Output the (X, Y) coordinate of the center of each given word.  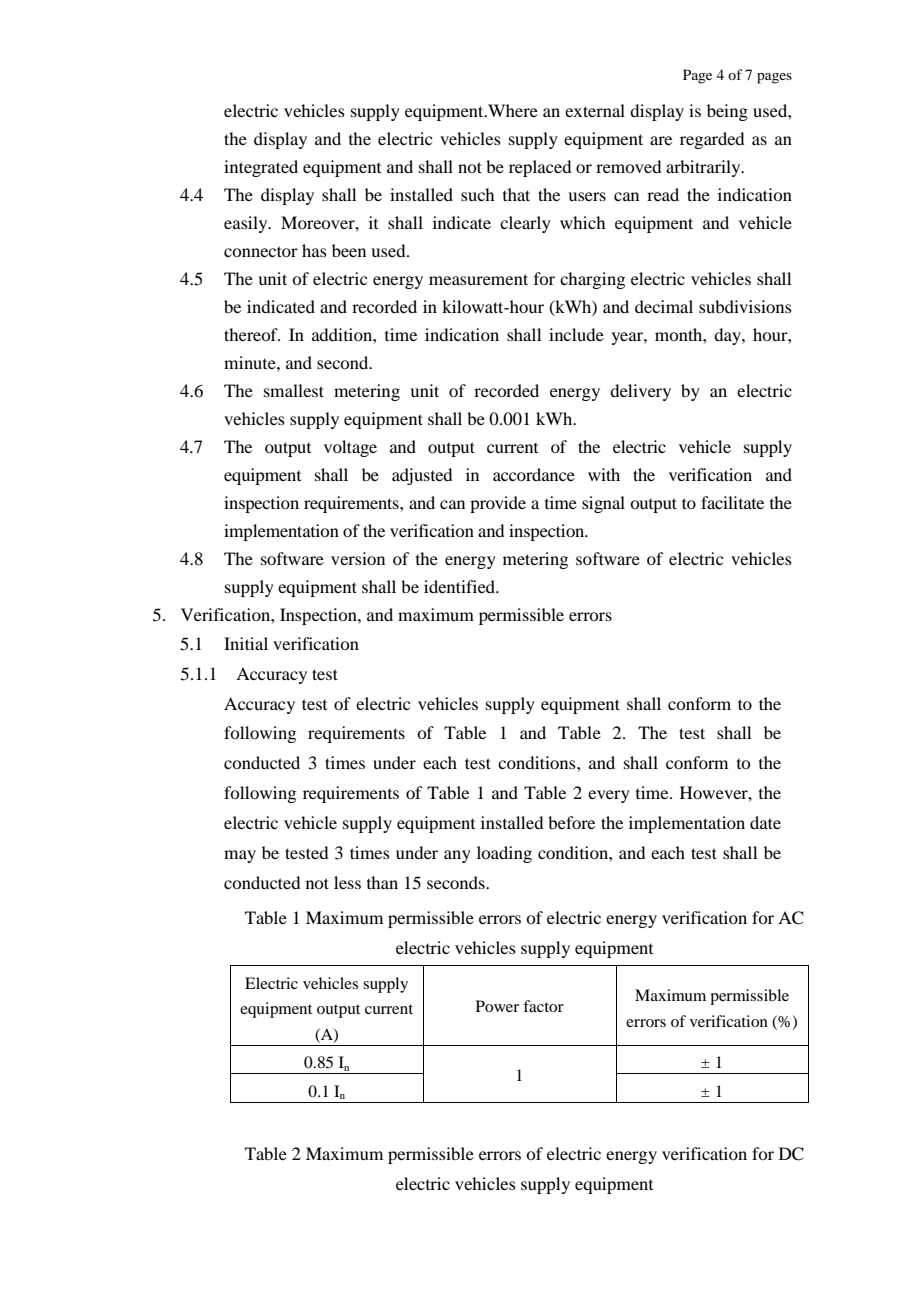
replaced (540, 168)
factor (543, 1006)
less (347, 882)
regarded (712, 140)
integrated (261, 168)
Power (497, 1006)
